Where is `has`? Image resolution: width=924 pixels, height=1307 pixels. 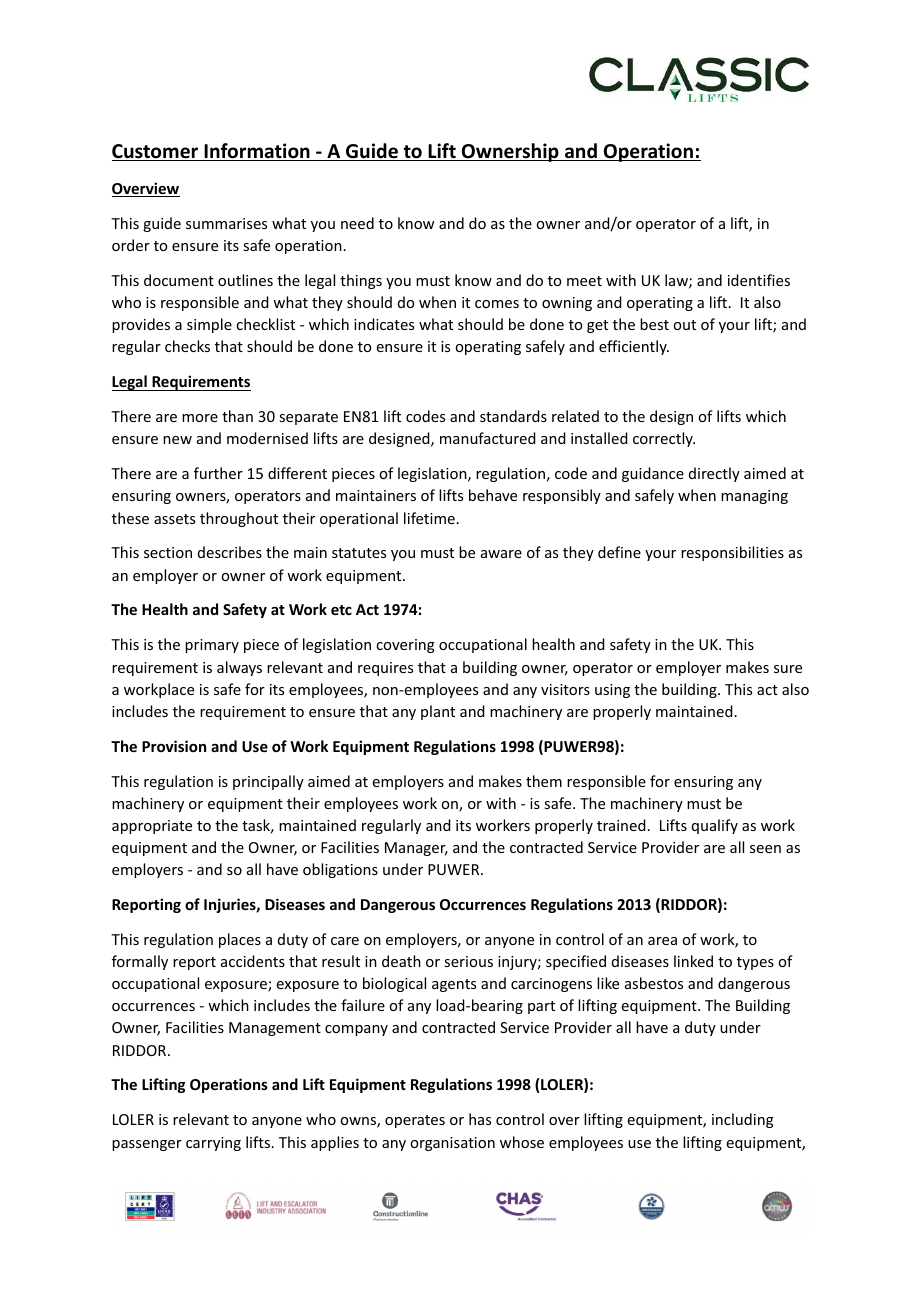
has is located at coordinates (480, 1119).
